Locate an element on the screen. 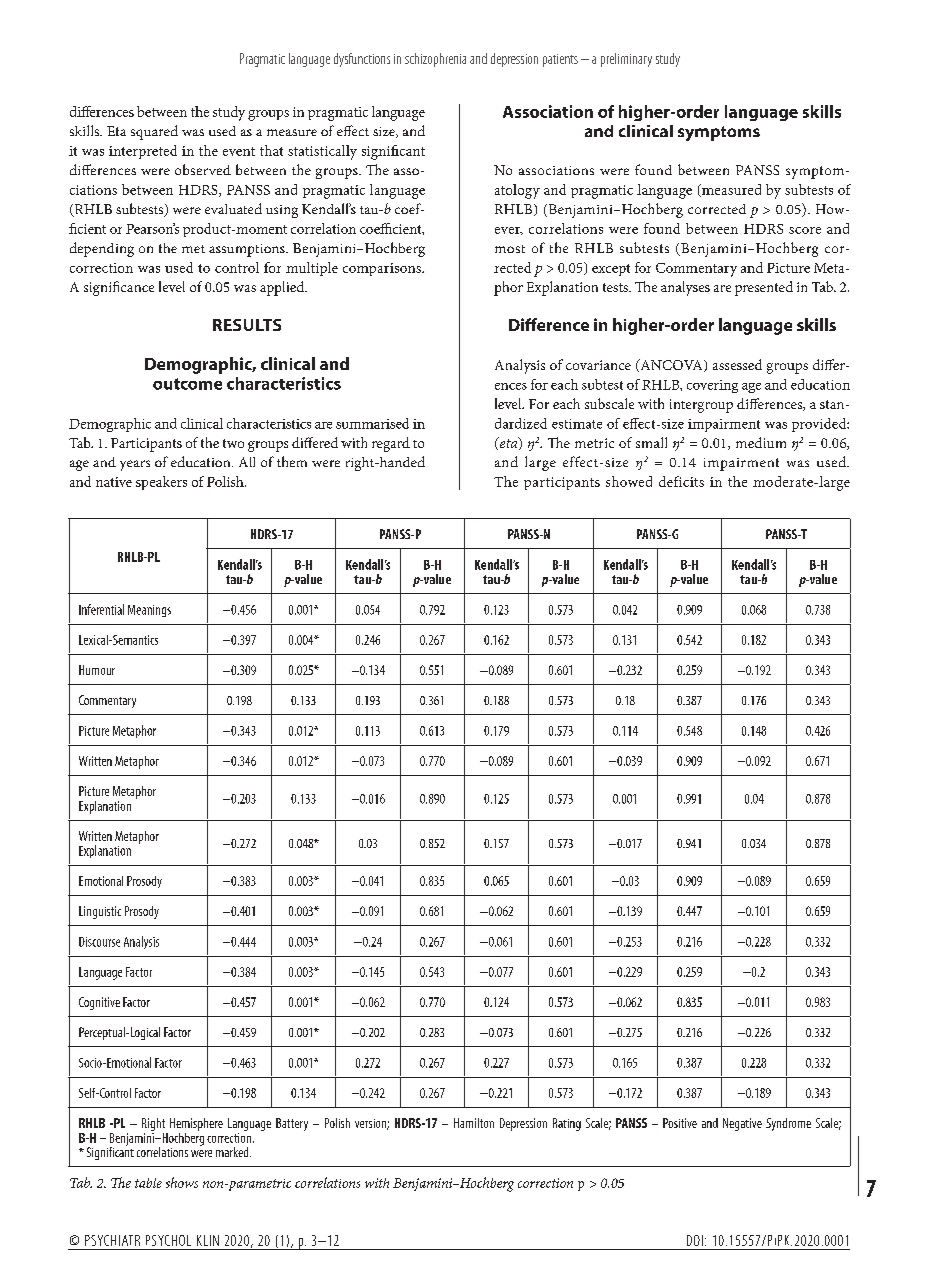  Humour is located at coordinates (97, 670).
